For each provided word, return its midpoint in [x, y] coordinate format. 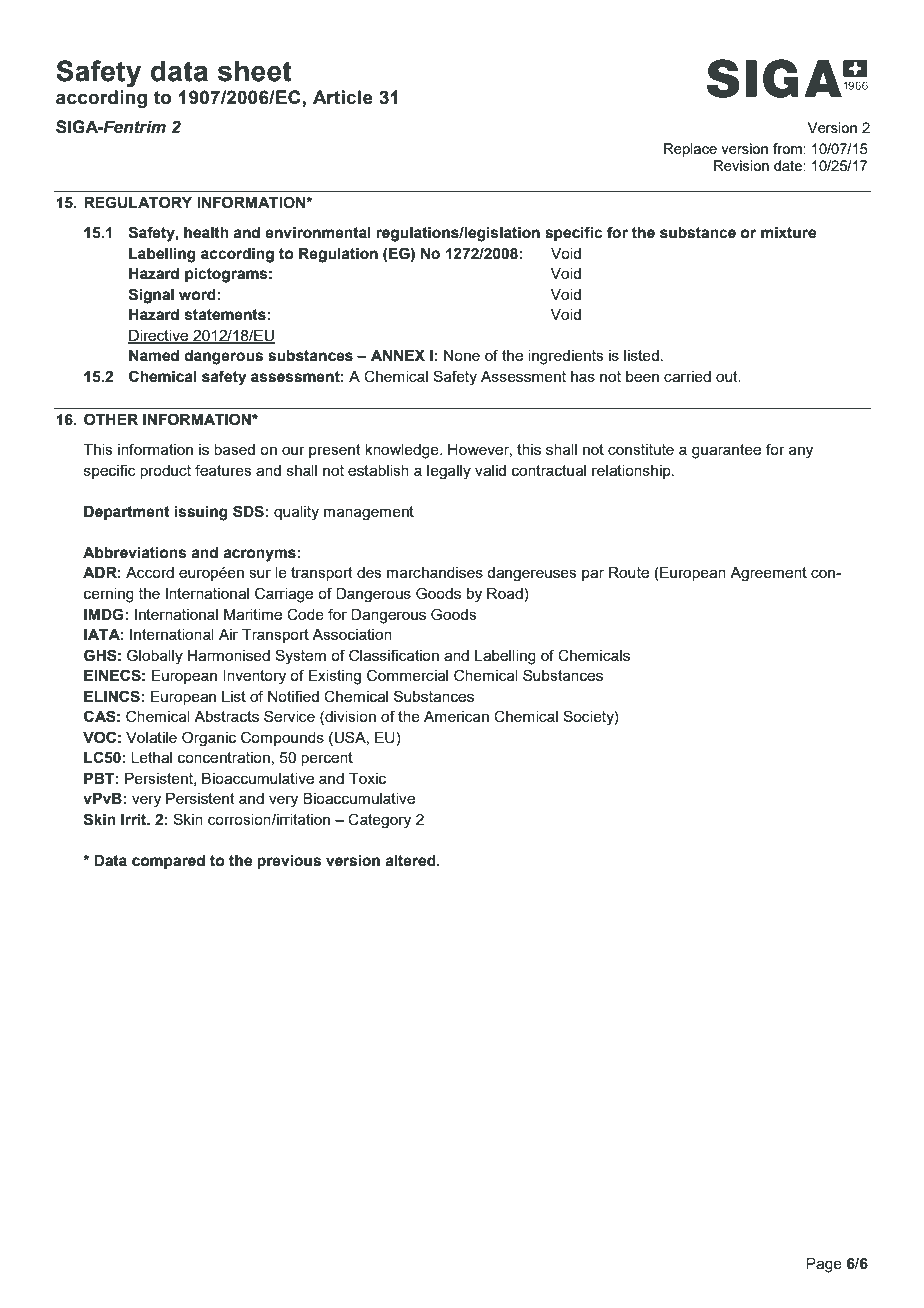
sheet [255, 71]
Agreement [768, 574]
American [456, 716]
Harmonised [229, 655]
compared [168, 862]
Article [343, 97]
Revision [741, 165]
